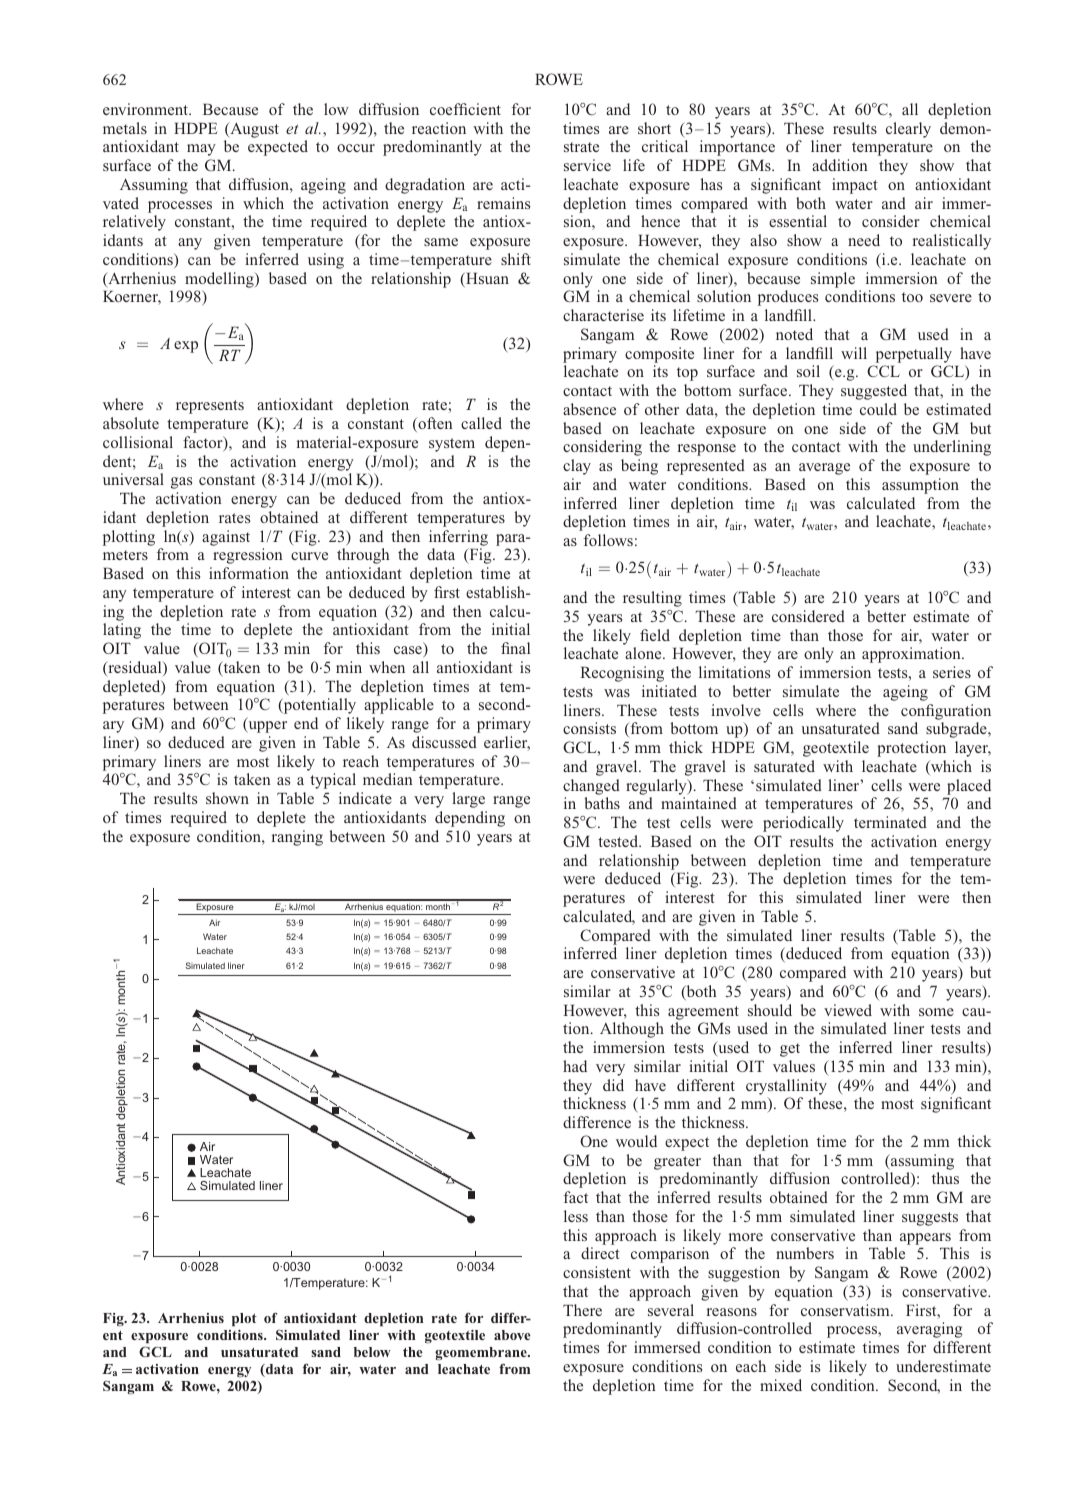 Image resolution: width=1066 pixels, height=1509 pixels. I want to click on service, so click(587, 165).
